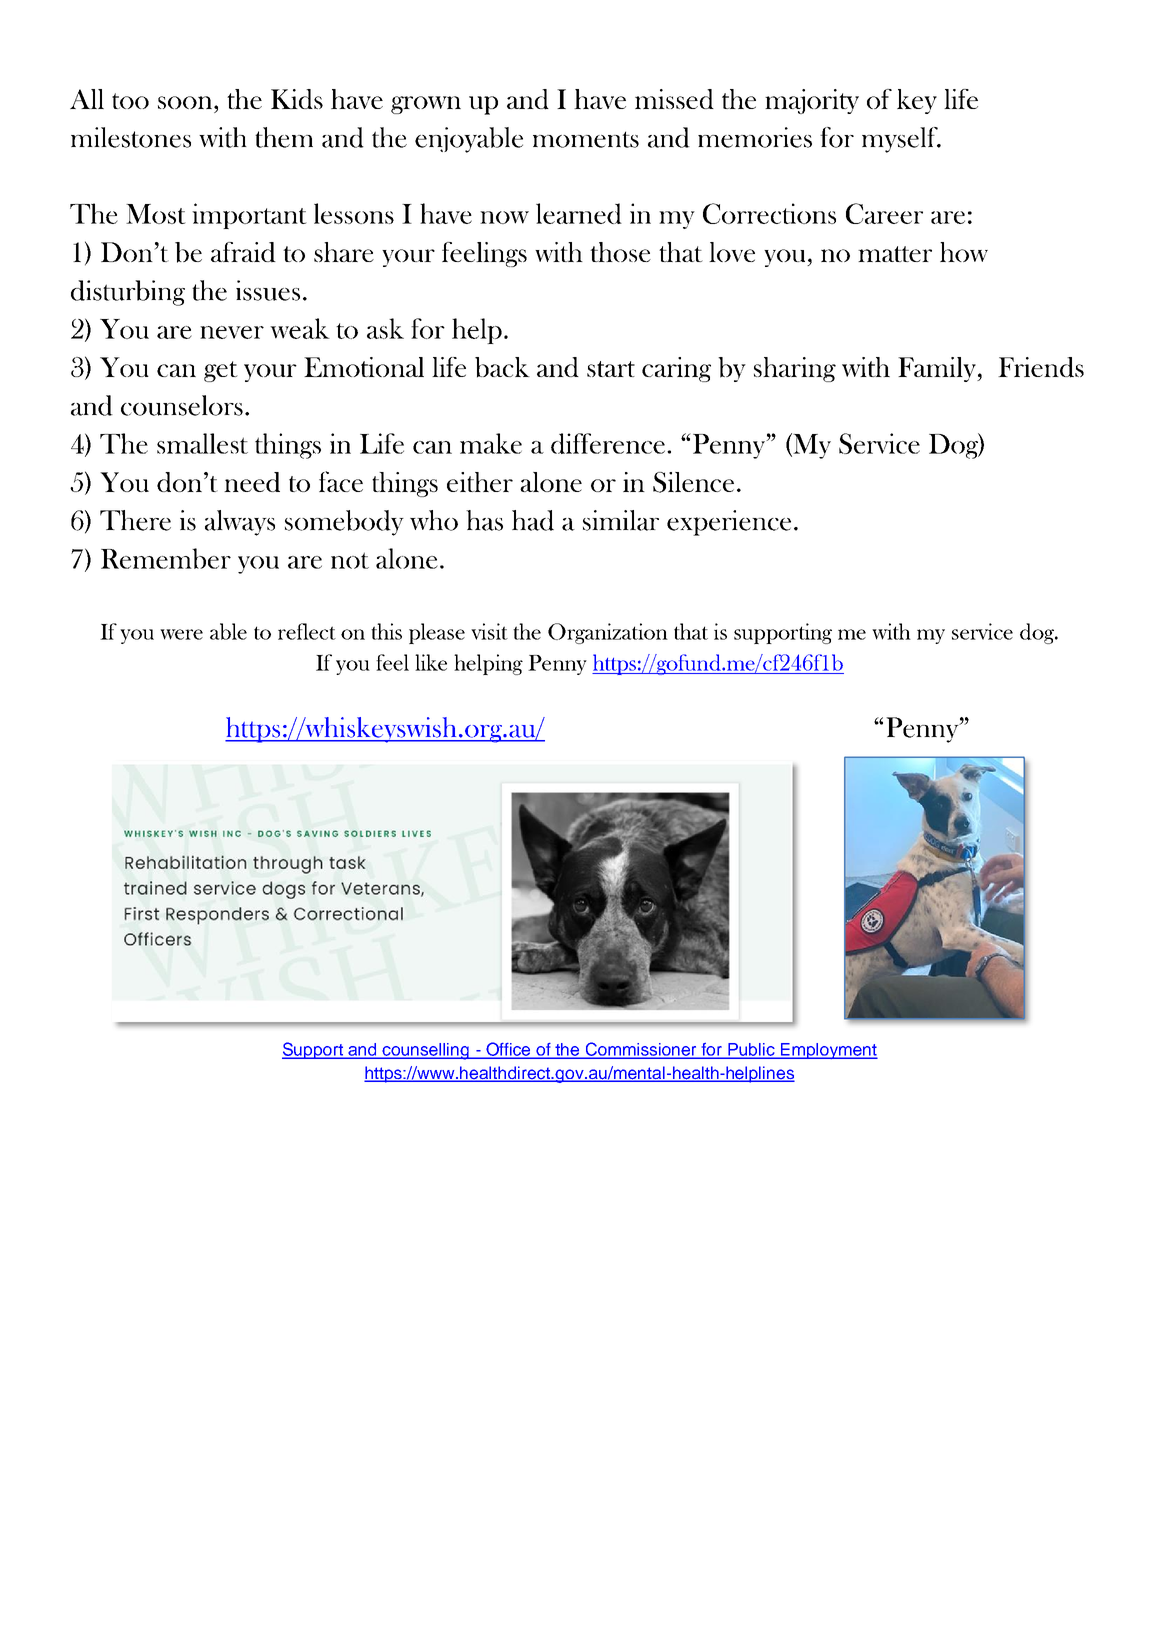 The image size is (1159, 1639). What do you see at coordinates (166, 558) in the page?
I see `Remember` at bounding box center [166, 558].
